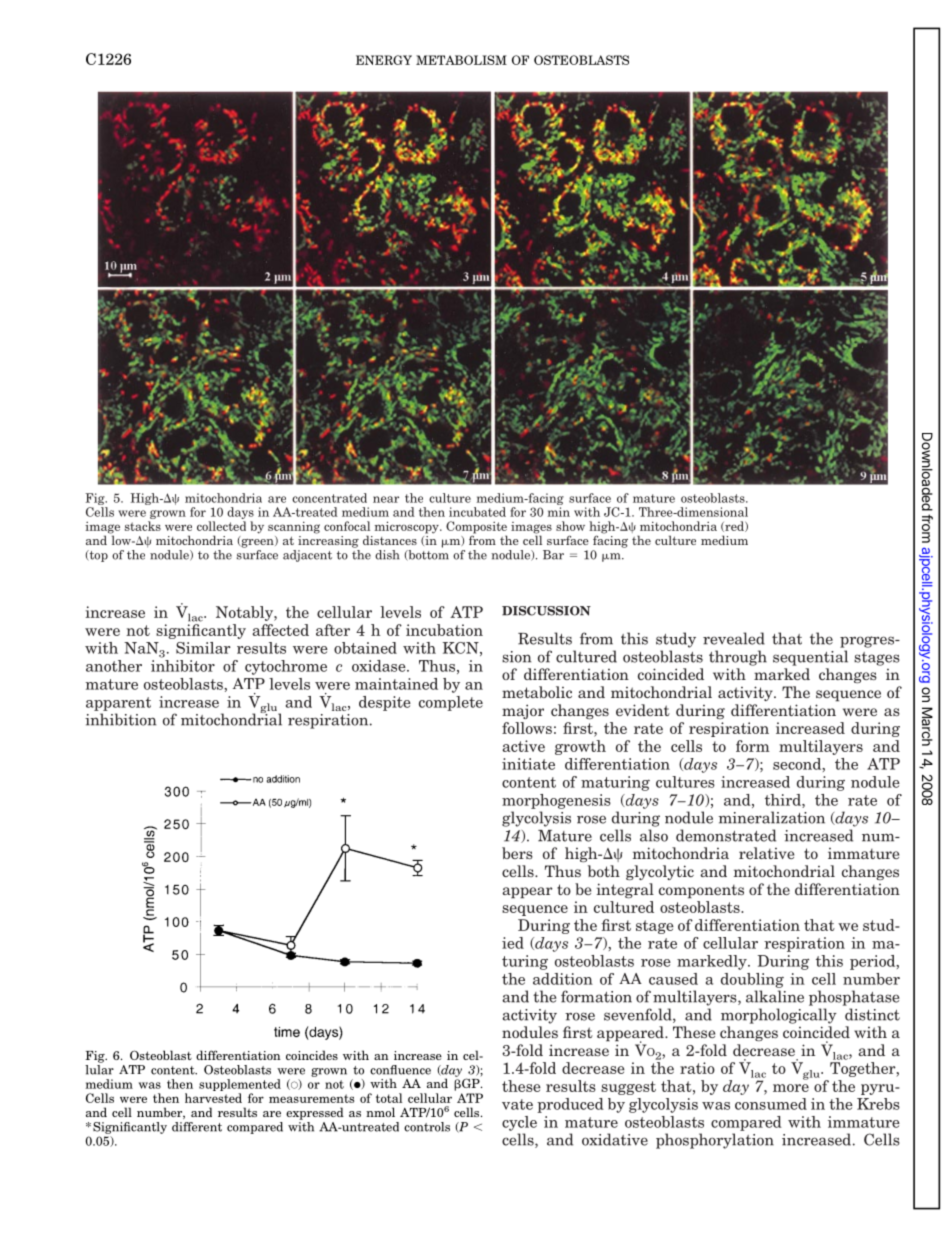 The width and height of the image is (952, 1237). I want to click on METABOLISM, so click(461, 60).
